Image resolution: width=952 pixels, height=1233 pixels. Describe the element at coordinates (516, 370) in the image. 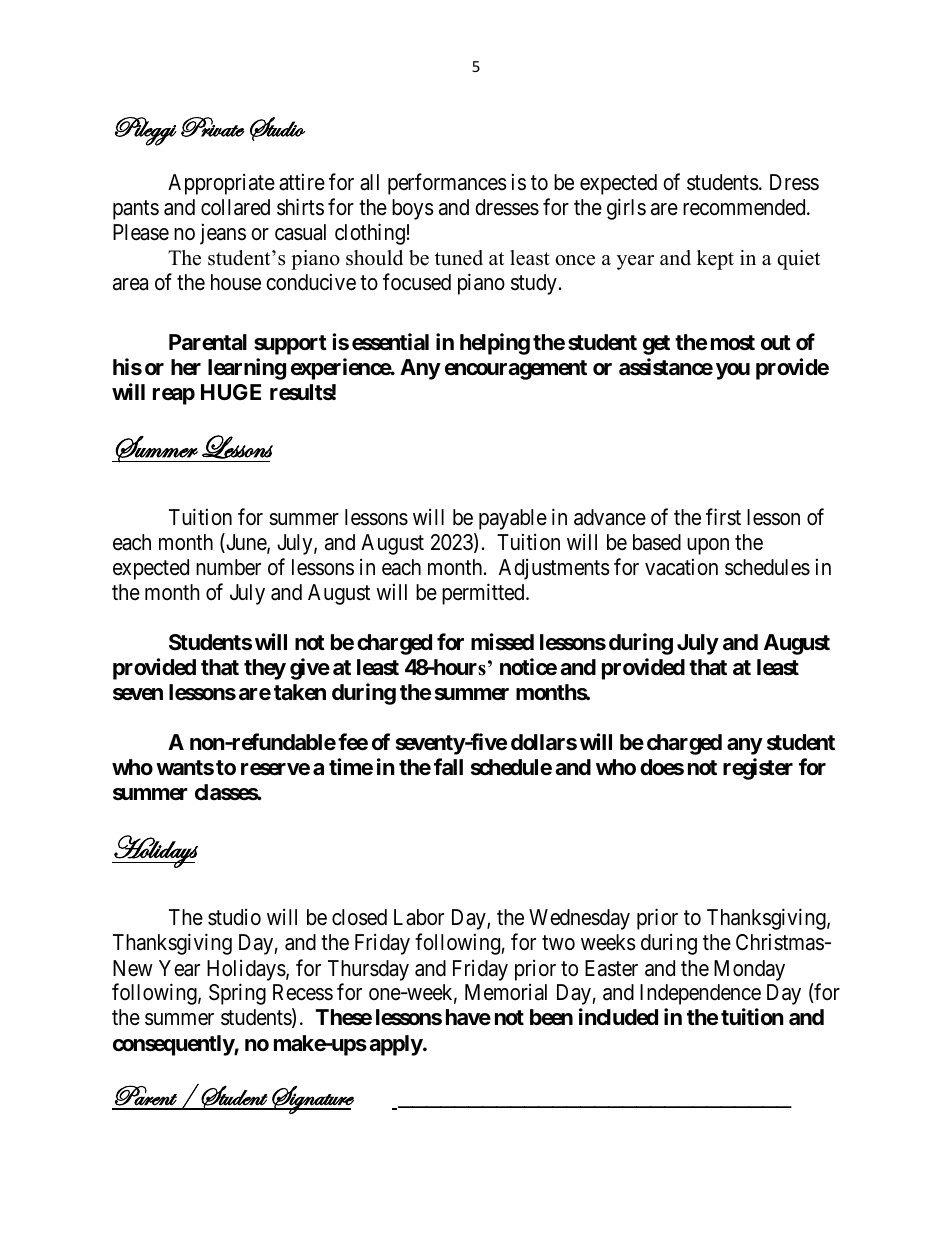

I see `encouragement` at that location.
